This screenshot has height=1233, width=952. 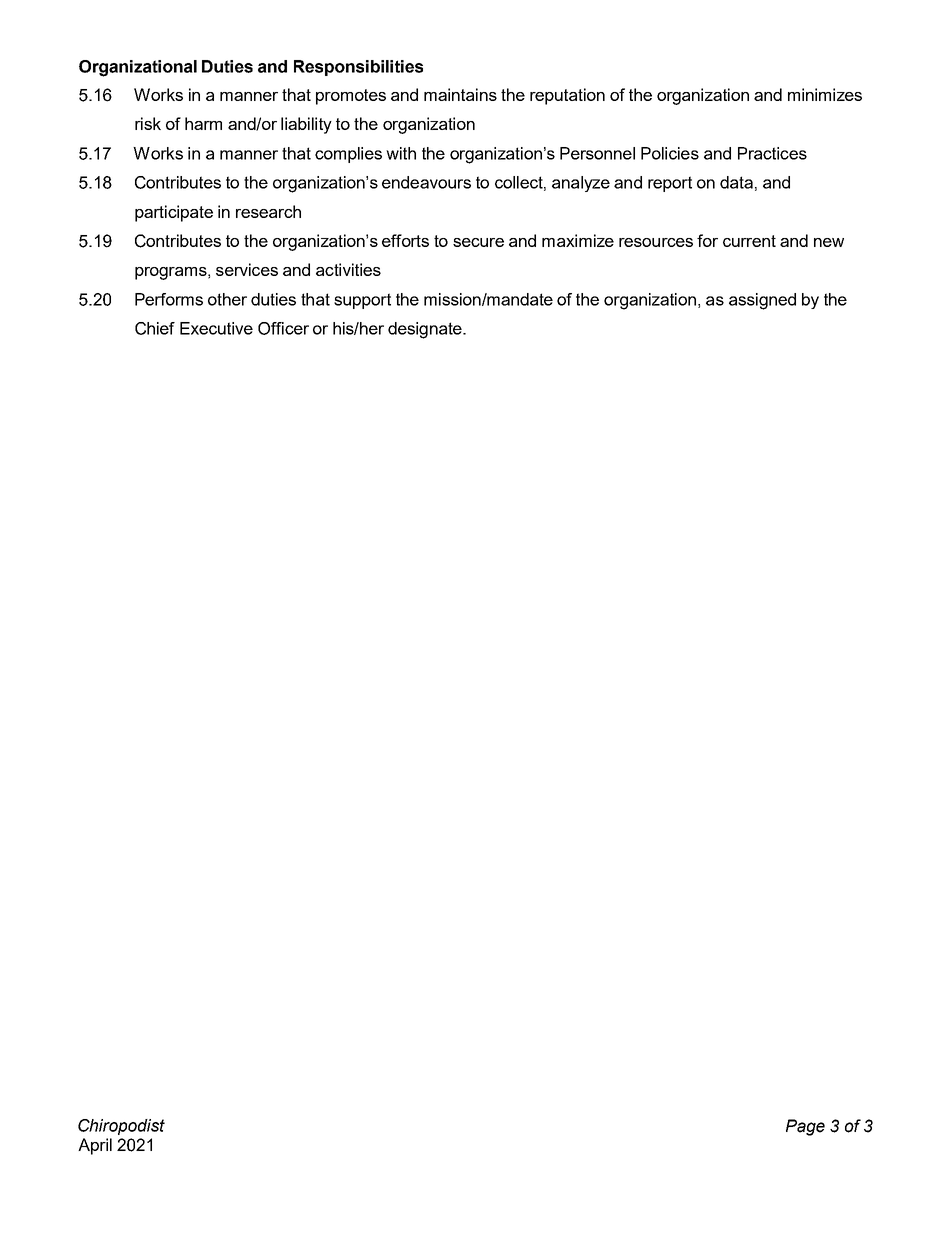 What do you see at coordinates (772, 153) in the screenshot?
I see `Practices` at bounding box center [772, 153].
